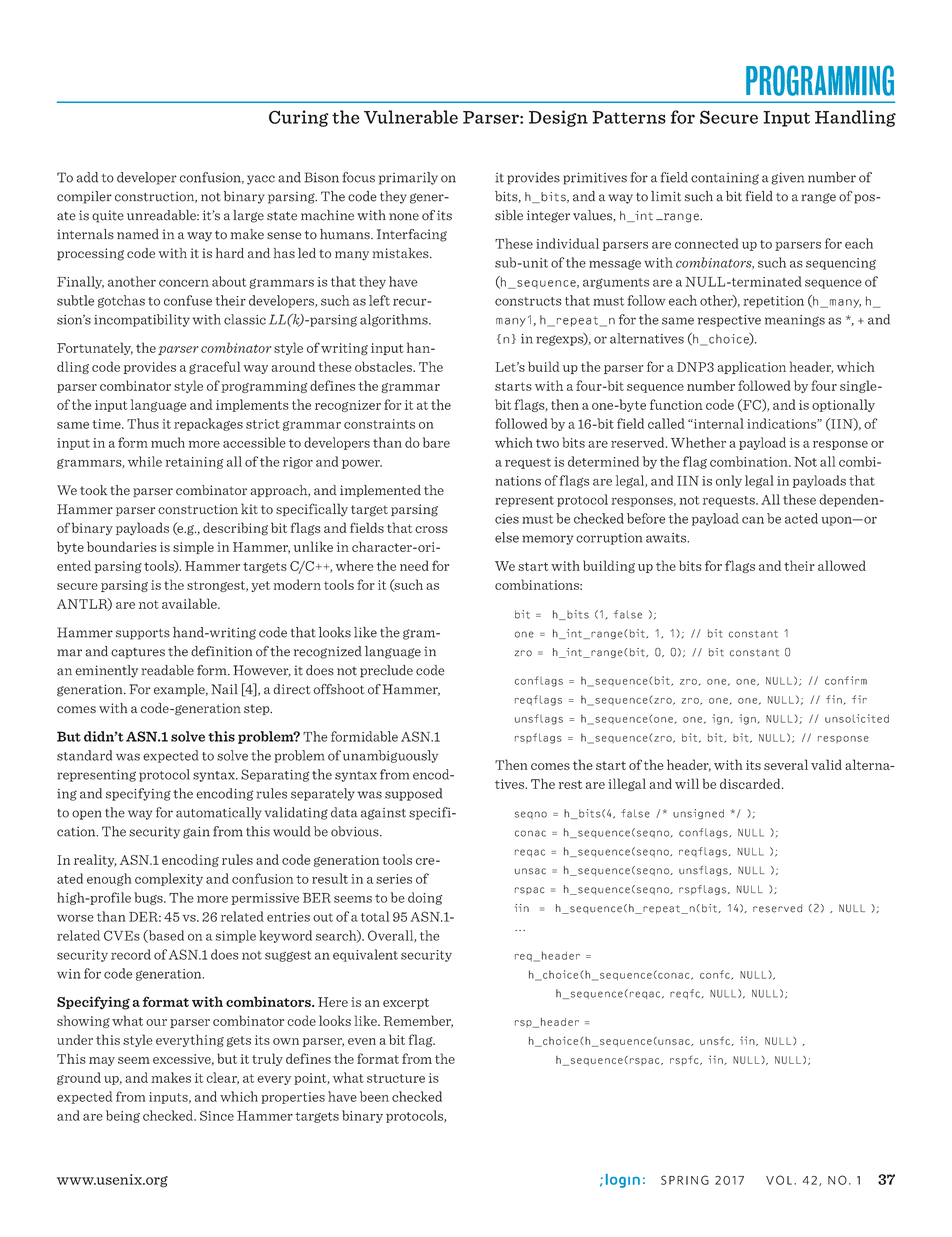 This page has height=1237, width=952. What do you see at coordinates (846, 680) in the page?
I see `confirm` at bounding box center [846, 680].
